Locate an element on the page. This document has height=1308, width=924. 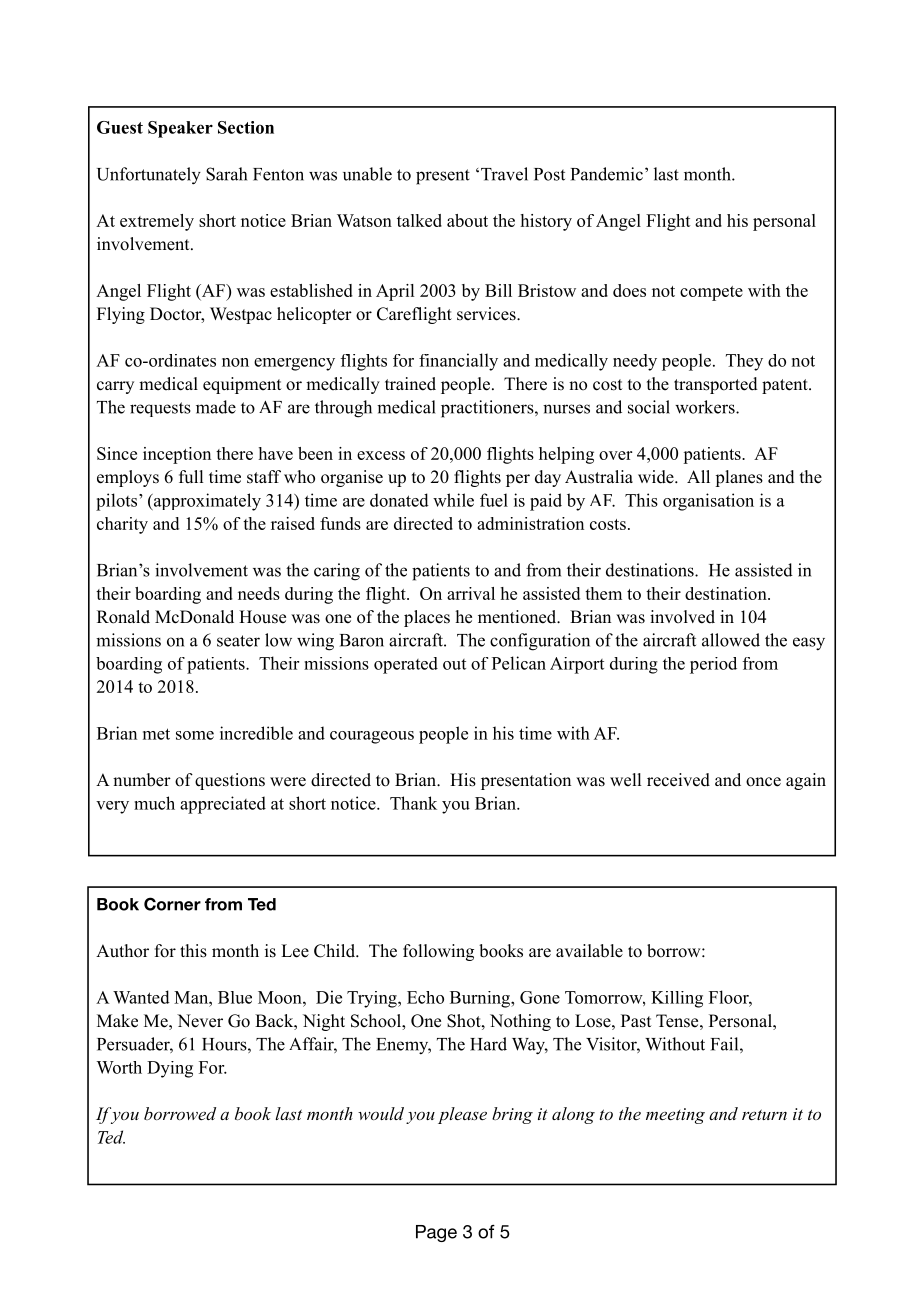
questions is located at coordinates (230, 781).
